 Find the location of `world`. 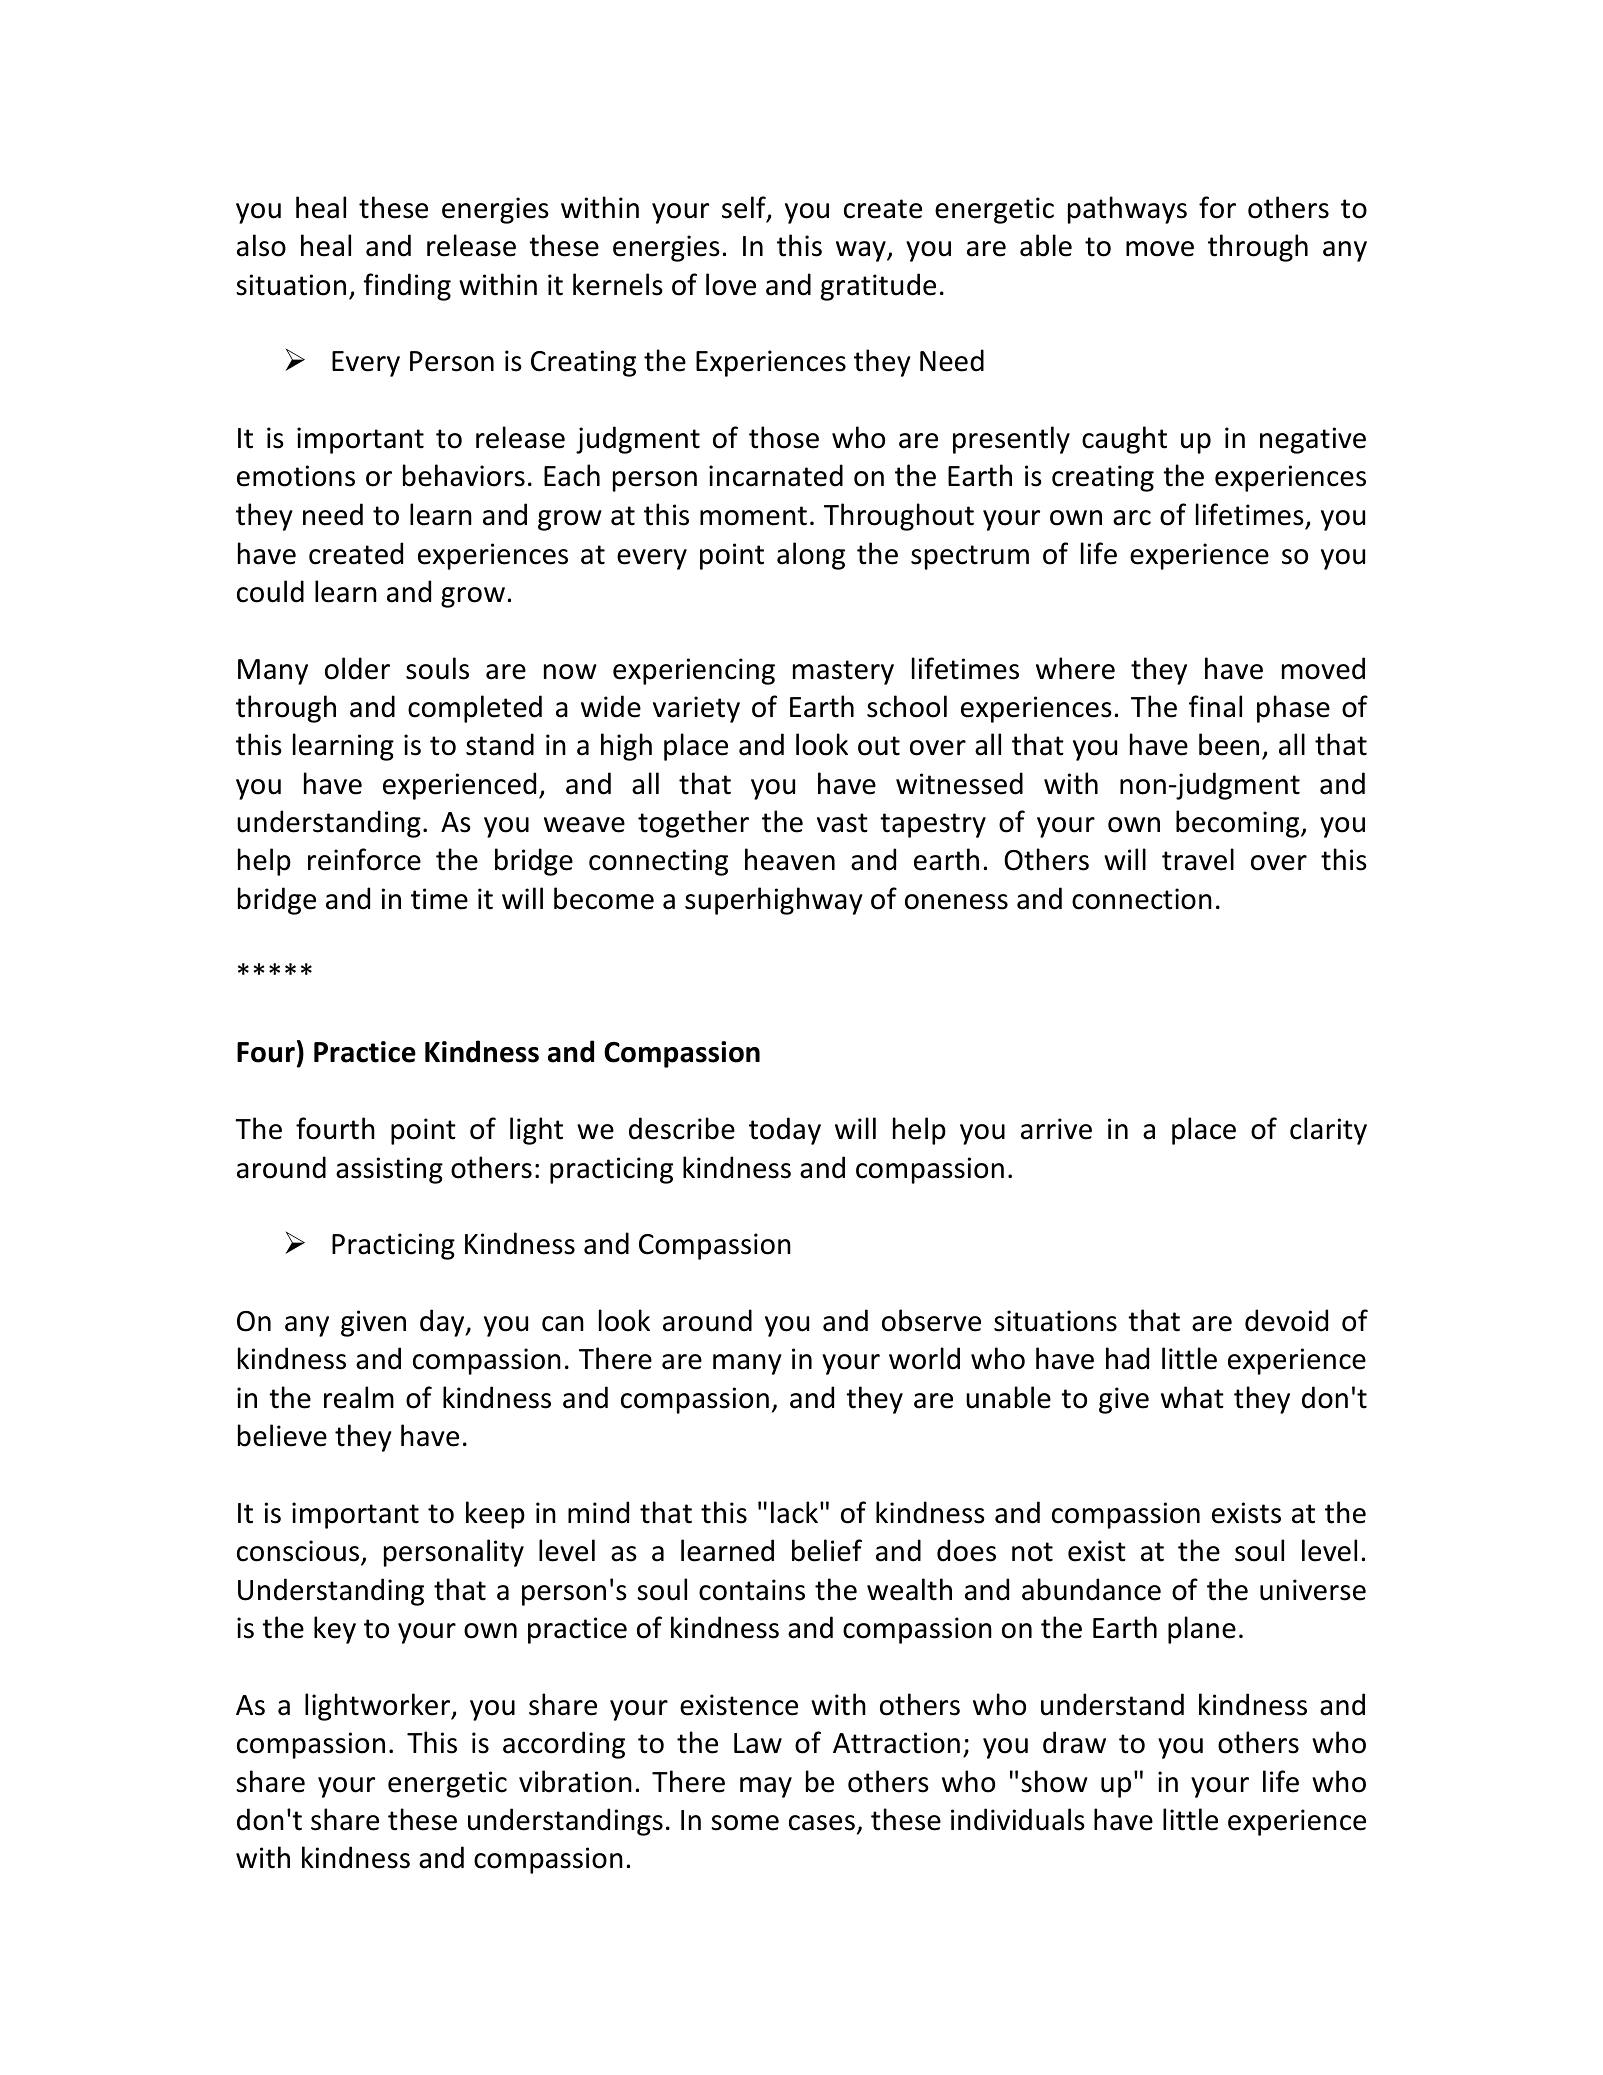

world is located at coordinates (924, 1358).
